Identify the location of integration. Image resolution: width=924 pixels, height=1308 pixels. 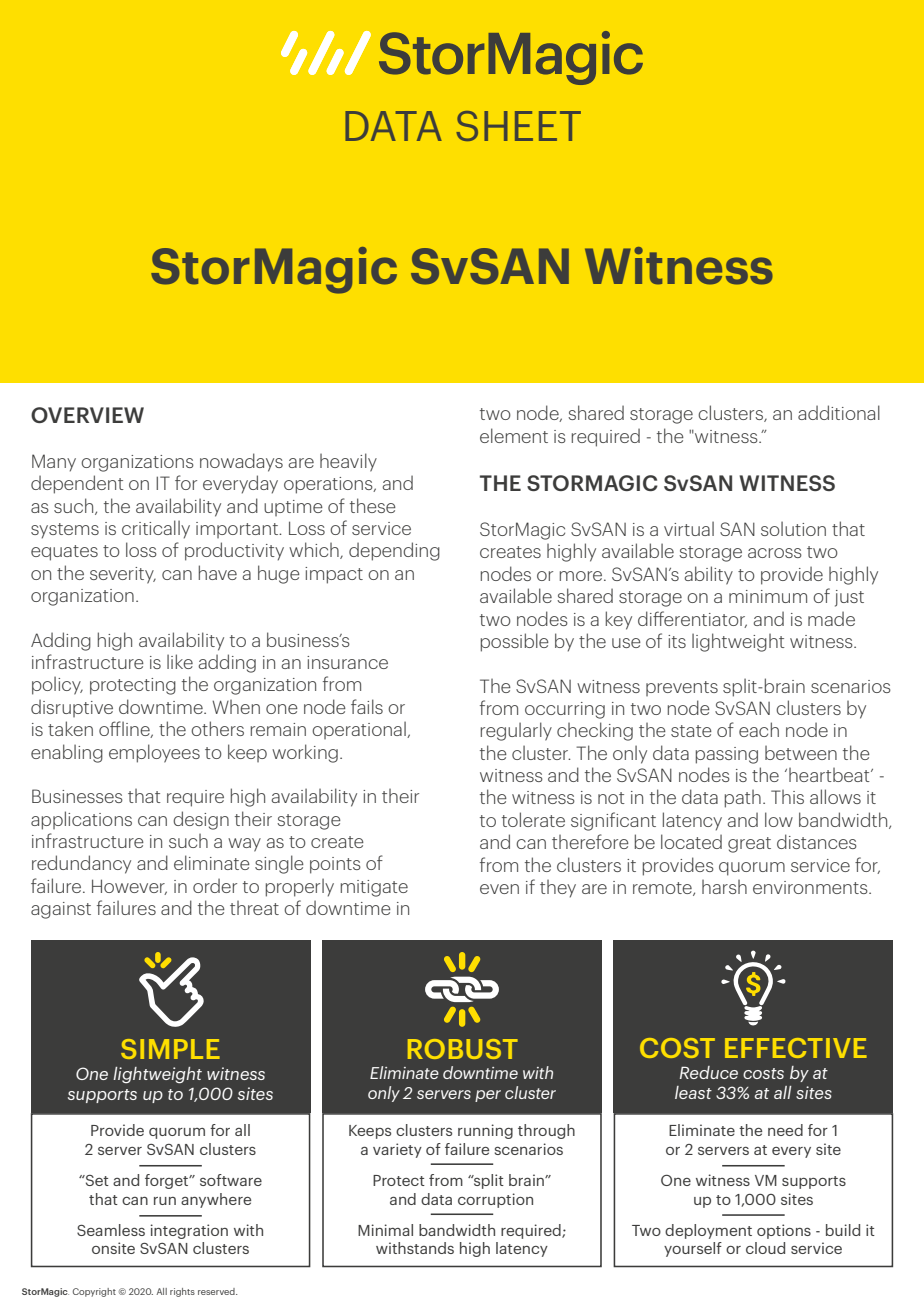
(189, 1231).
